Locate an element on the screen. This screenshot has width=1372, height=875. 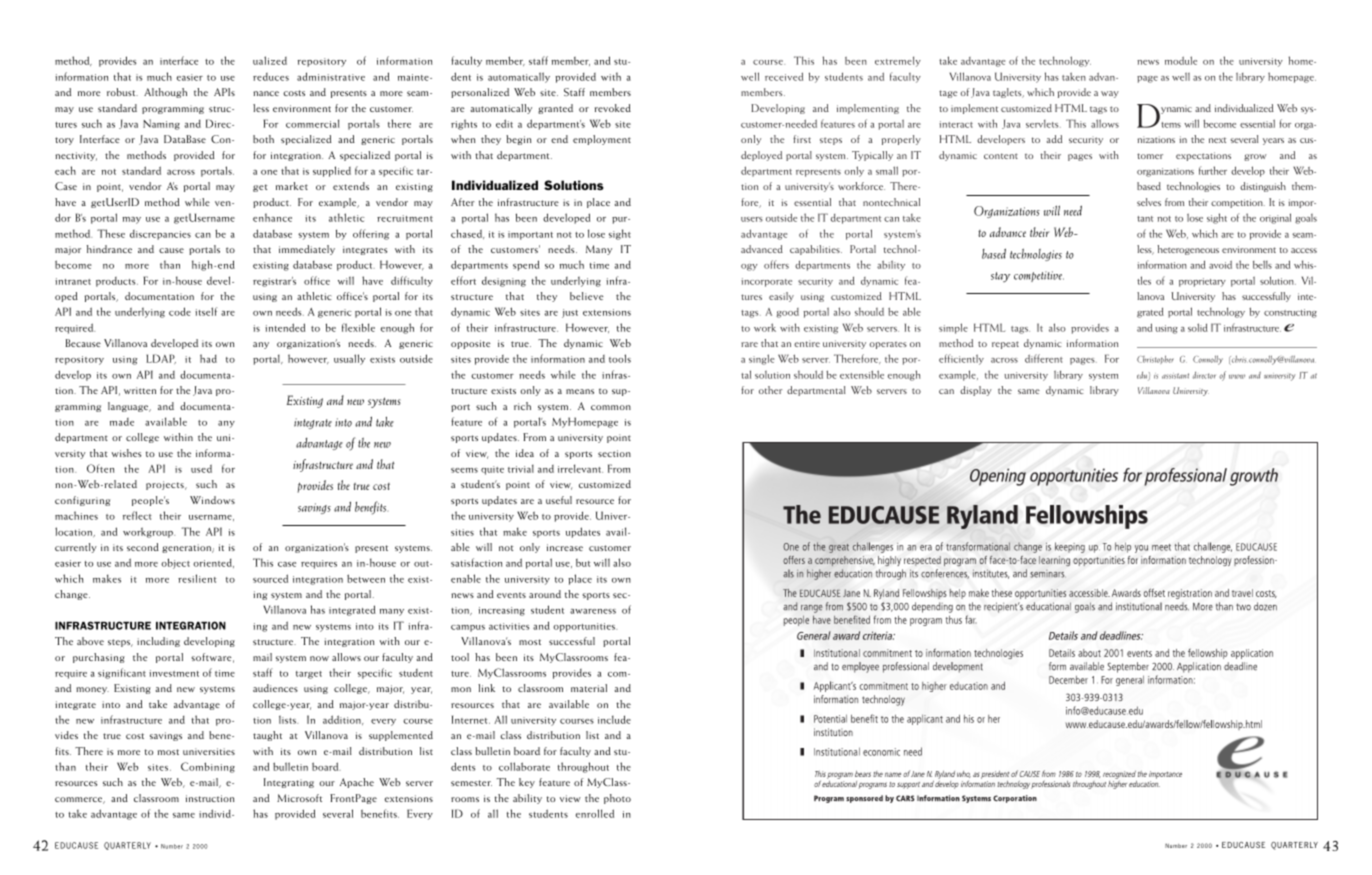
Although is located at coordinates (165, 93).
